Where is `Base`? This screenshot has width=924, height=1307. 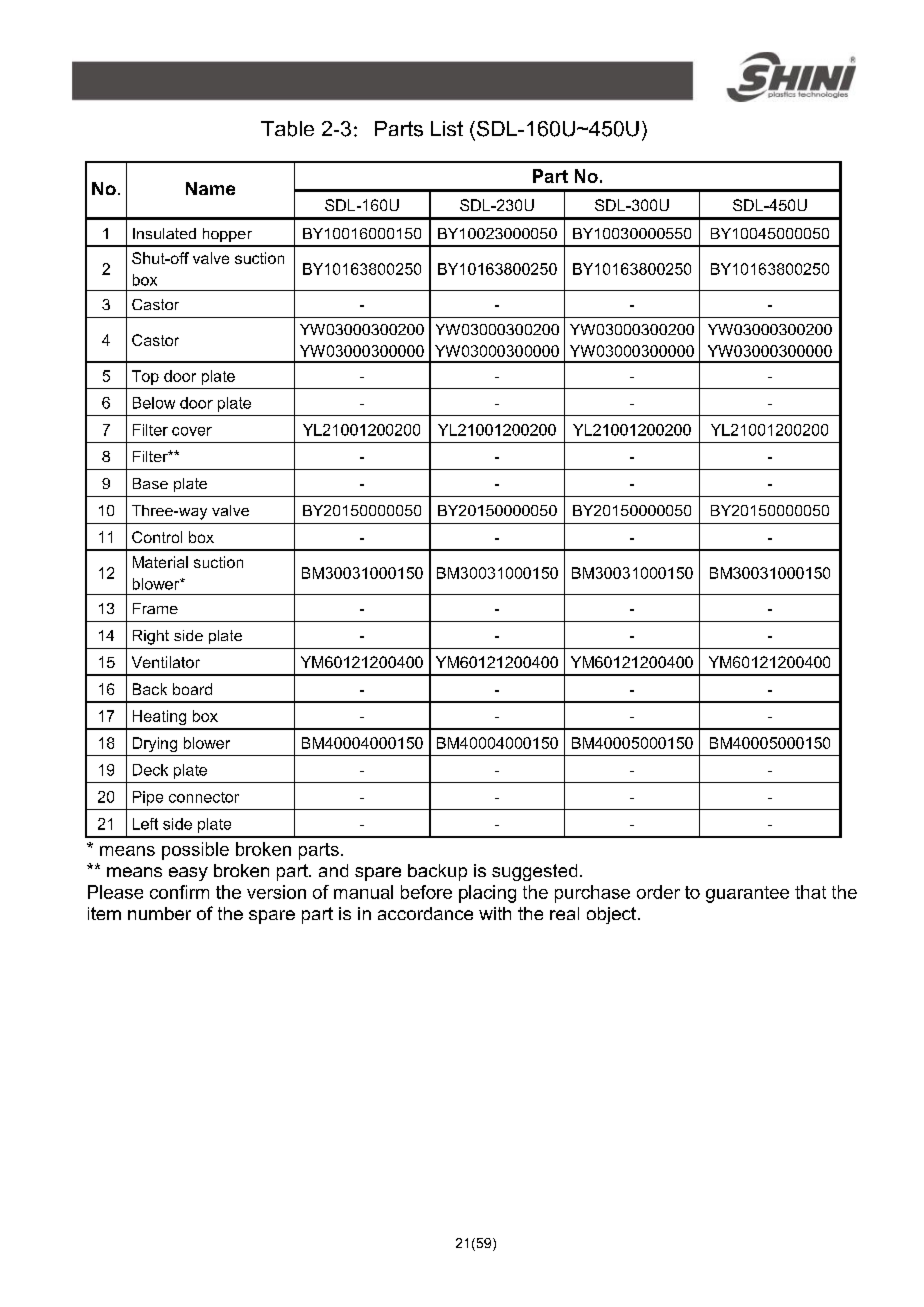
Base is located at coordinates (150, 483).
